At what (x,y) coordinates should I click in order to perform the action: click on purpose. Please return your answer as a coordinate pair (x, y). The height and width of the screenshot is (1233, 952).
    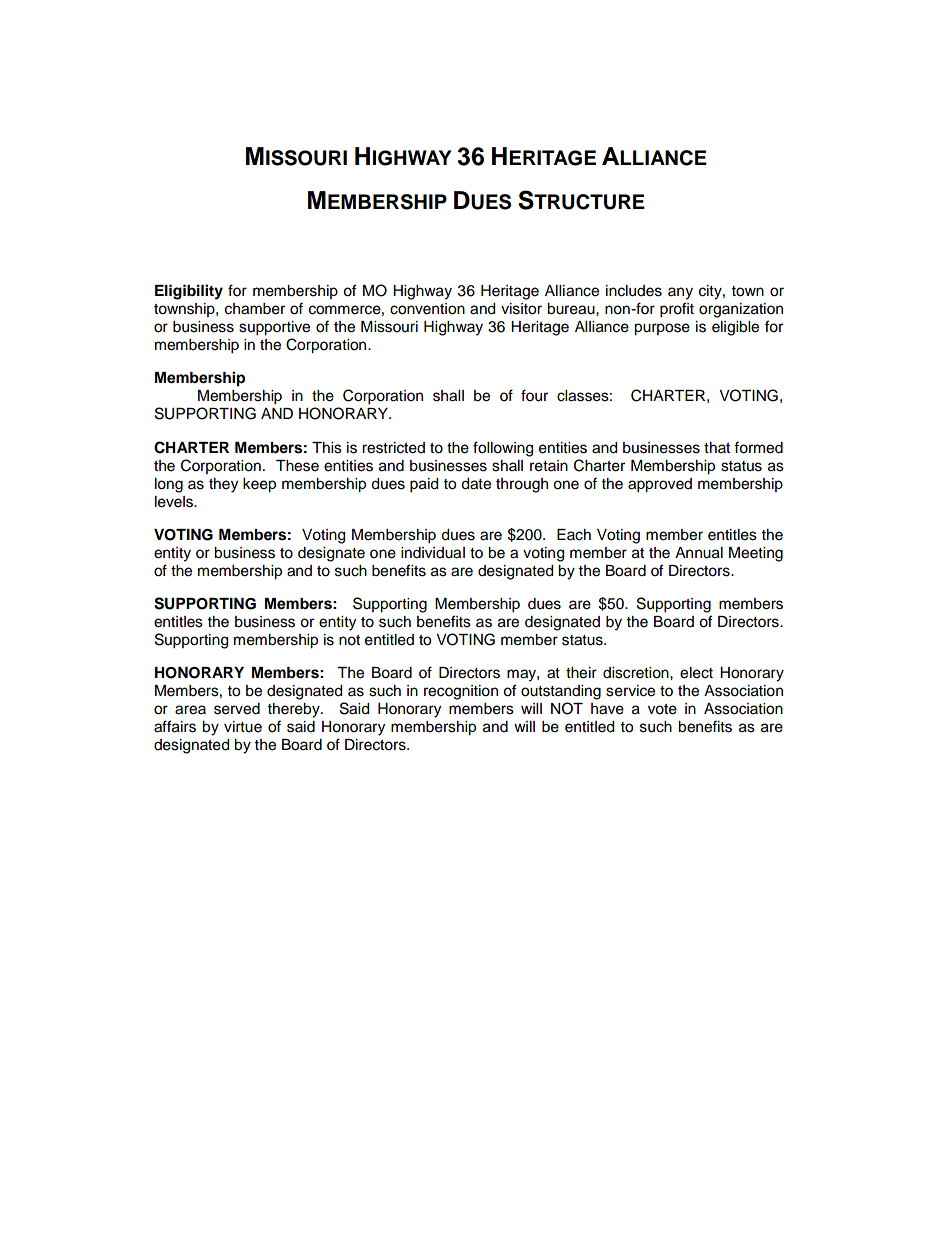
    Looking at the image, I should click on (662, 329).
